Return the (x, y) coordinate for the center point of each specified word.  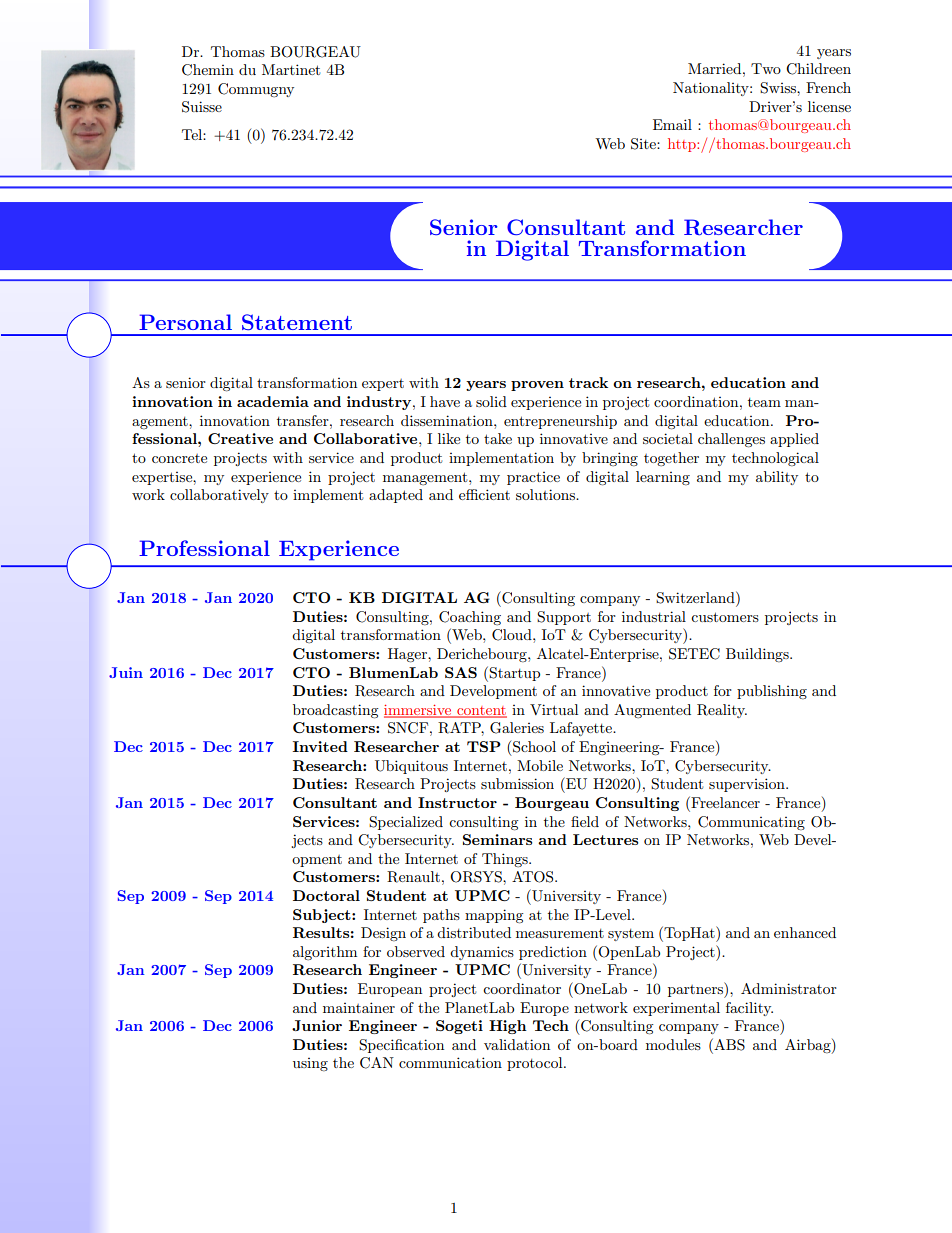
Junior (317, 1025)
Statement (297, 322)
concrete (179, 458)
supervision (748, 785)
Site (644, 144)
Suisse (202, 107)
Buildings (758, 655)
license (829, 106)
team (764, 402)
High (508, 1027)
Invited (320, 746)
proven (537, 386)
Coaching (470, 618)
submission (517, 783)
